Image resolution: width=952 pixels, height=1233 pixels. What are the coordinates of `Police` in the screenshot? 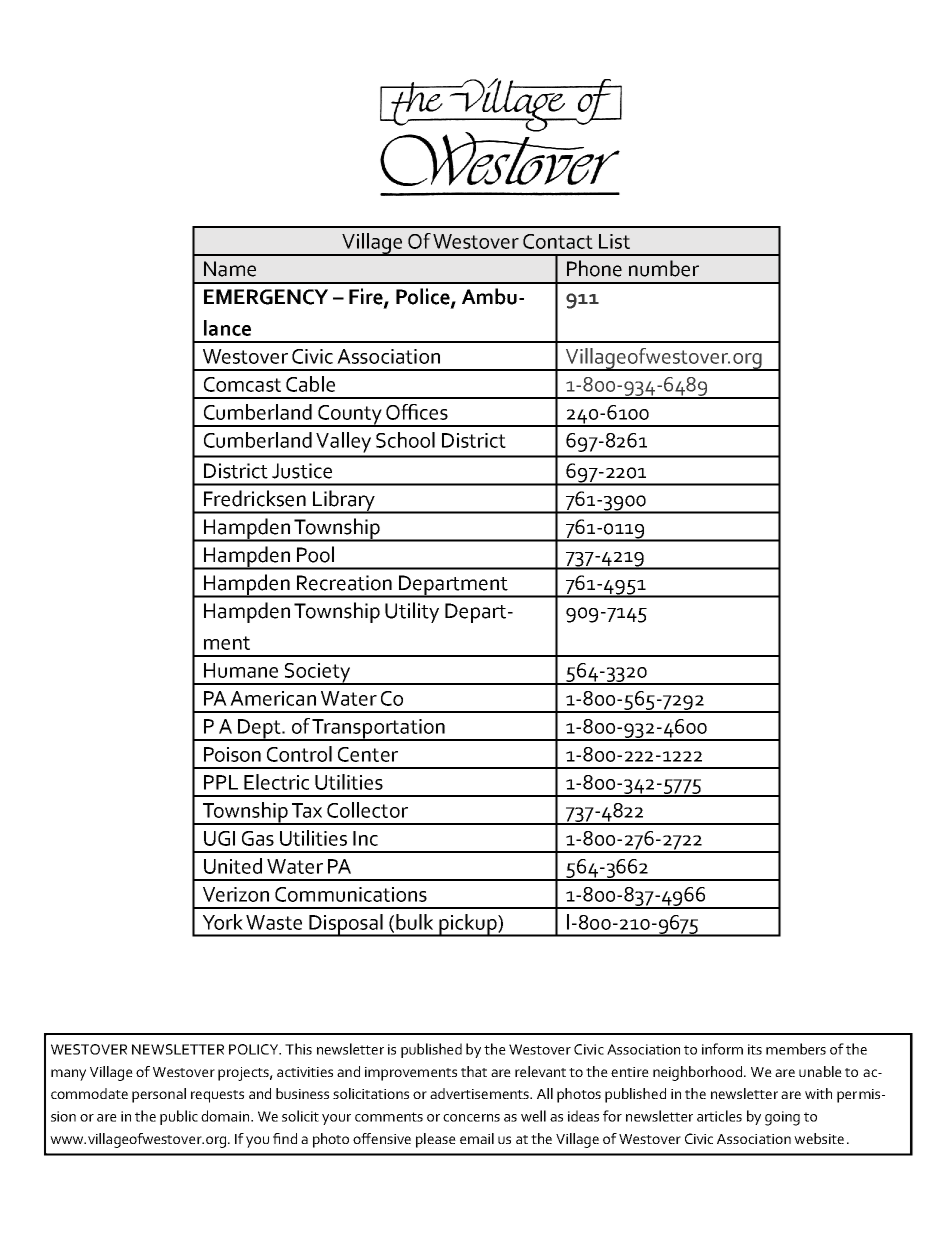 It's located at (424, 297).
